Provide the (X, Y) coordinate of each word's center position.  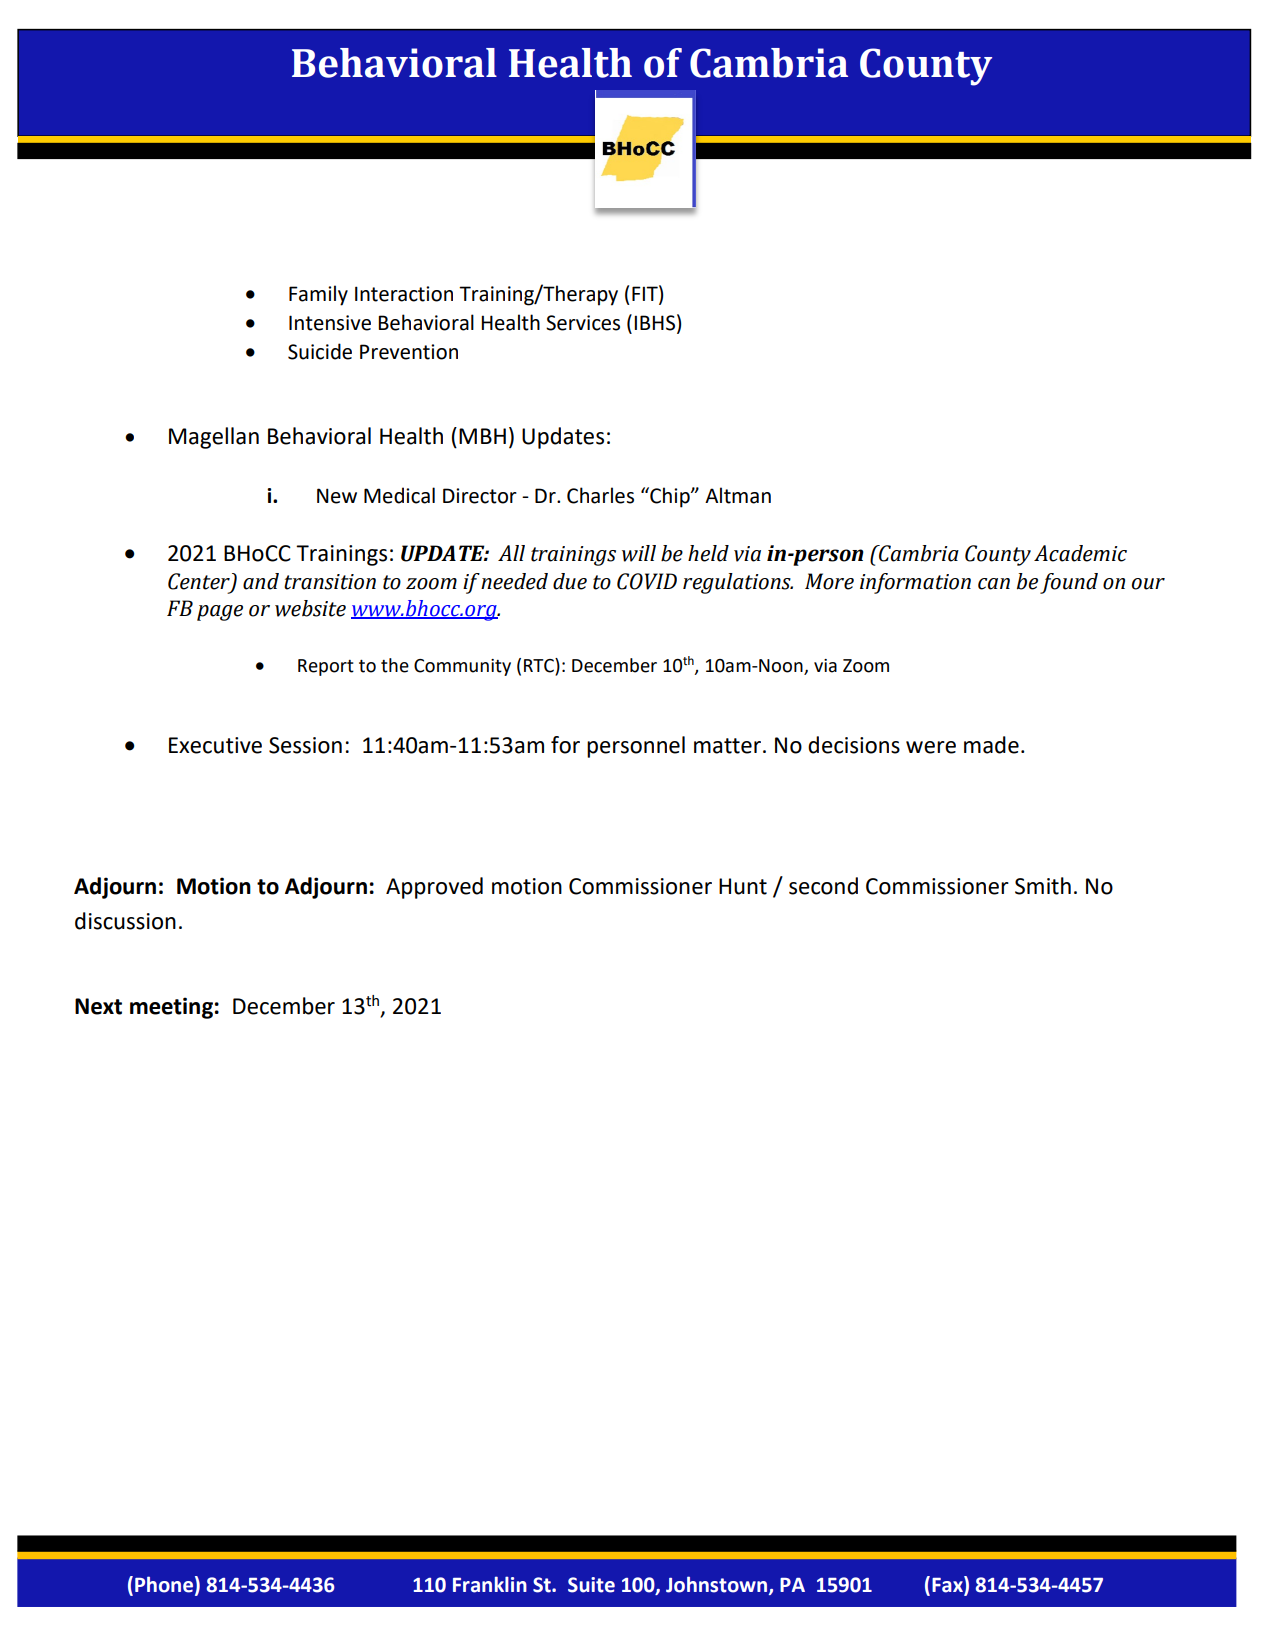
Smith (1043, 886)
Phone (164, 1584)
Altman (738, 495)
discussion (125, 921)
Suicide (320, 351)
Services (583, 323)
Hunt (743, 886)
